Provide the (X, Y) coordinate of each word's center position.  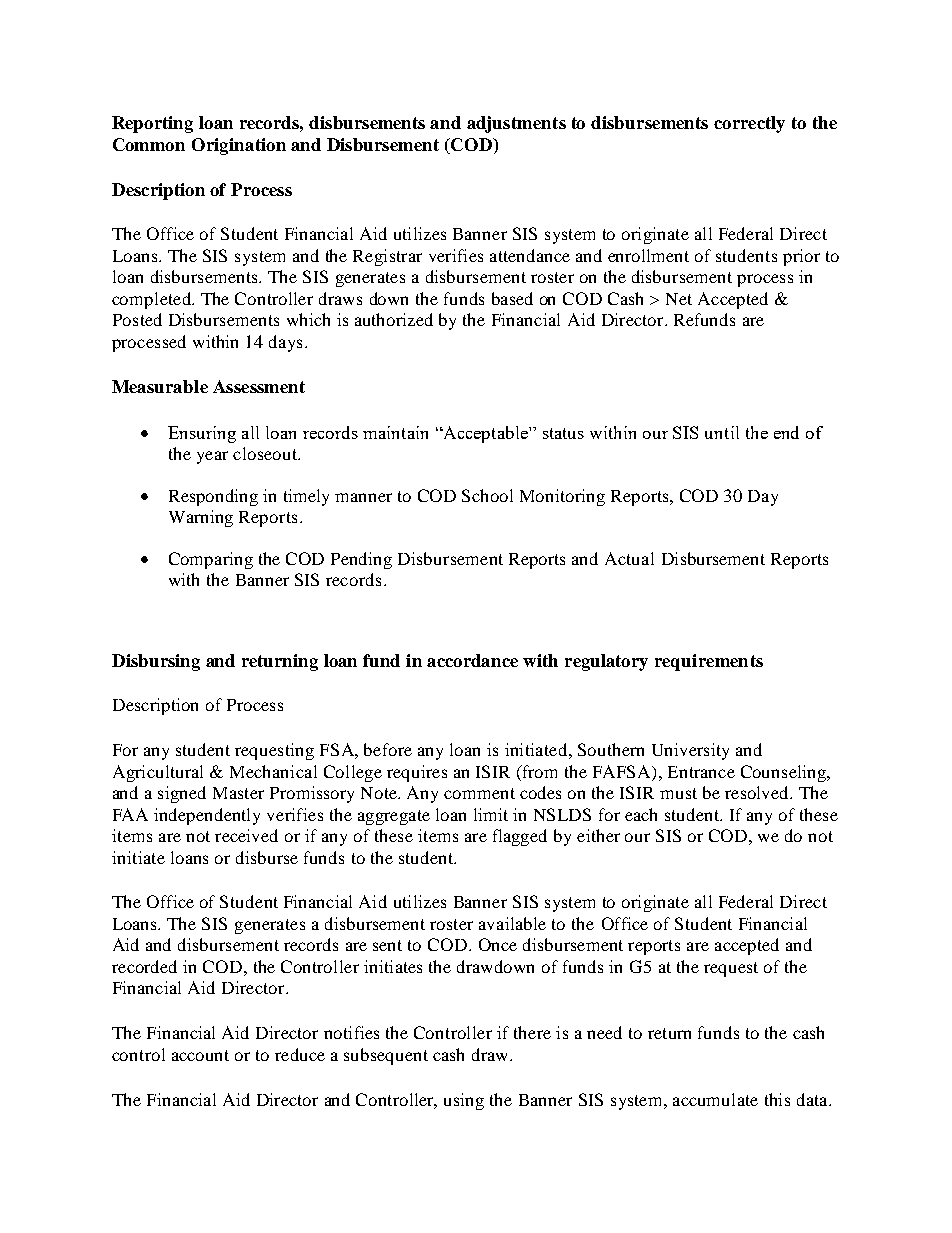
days (285, 343)
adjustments (516, 124)
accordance (472, 660)
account (200, 1055)
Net (679, 299)
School (487, 495)
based (512, 298)
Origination (239, 146)
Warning (201, 518)
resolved (758, 792)
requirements (709, 662)
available (512, 923)
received (246, 835)
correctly (749, 124)
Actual (629, 558)
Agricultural (158, 773)
